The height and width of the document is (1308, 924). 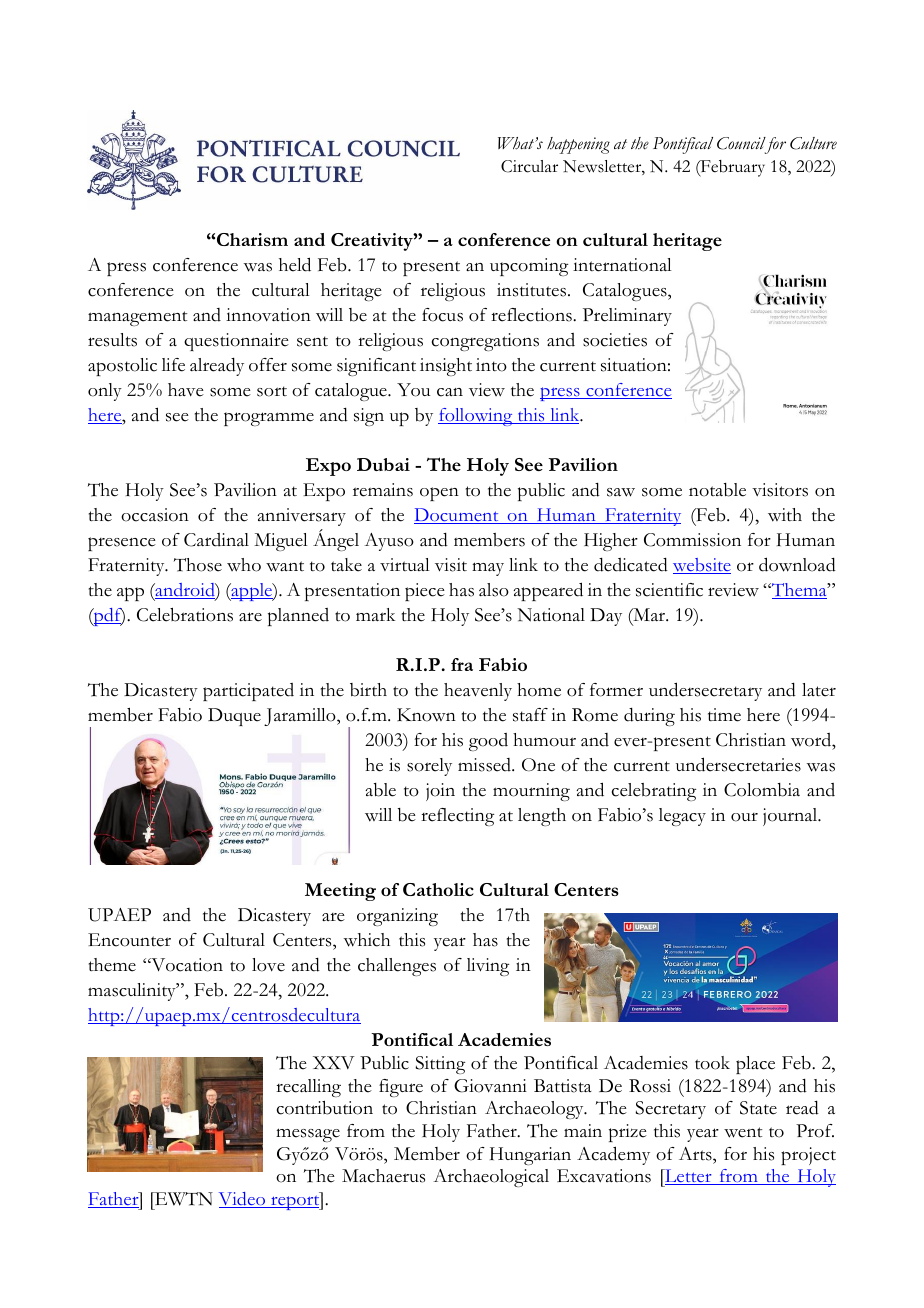 What do you see at coordinates (129, 940) in the document?
I see `Encounter` at bounding box center [129, 940].
